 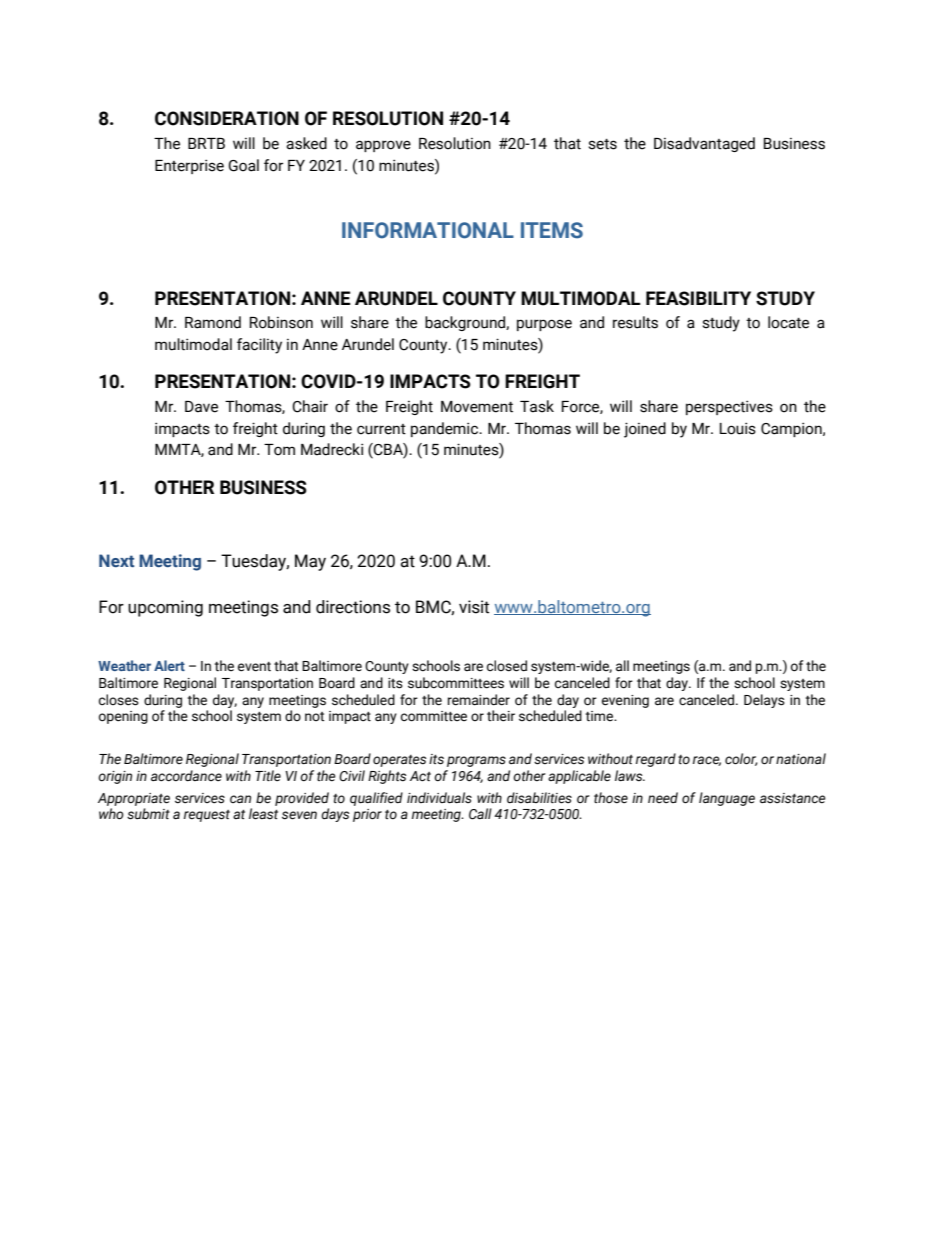 I want to click on approve, so click(x=383, y=146).
